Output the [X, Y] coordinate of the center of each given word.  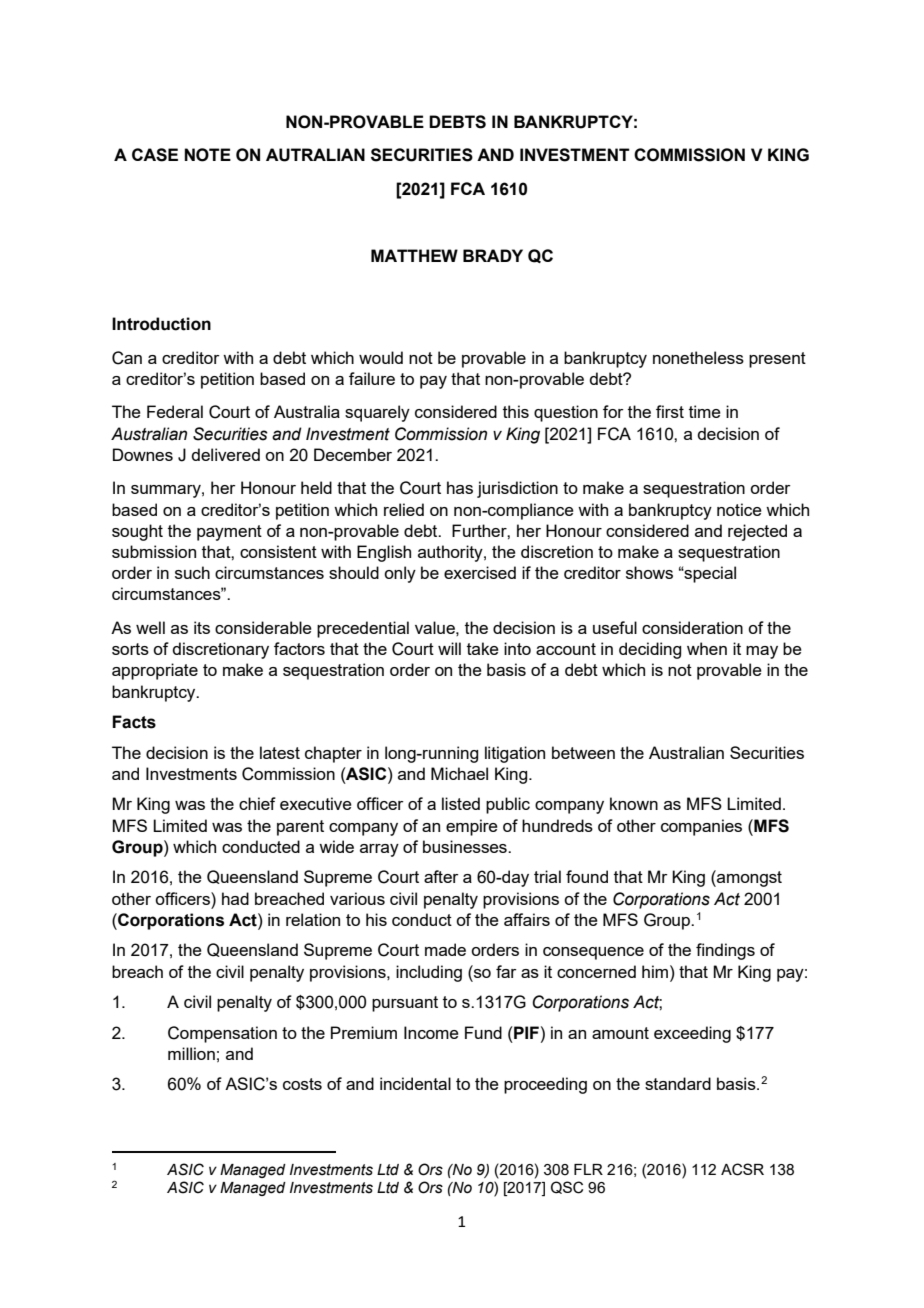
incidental [415, 1083]
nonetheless [698, 357]
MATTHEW [414, 255]
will [449, 648]
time [705, 411]
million [191, 1053]
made [445, 949]
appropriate [155, 671]
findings [725, 951]
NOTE [207, 155]
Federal [175, 411]
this [516, 411]
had [235, 898]
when [707, 648]
